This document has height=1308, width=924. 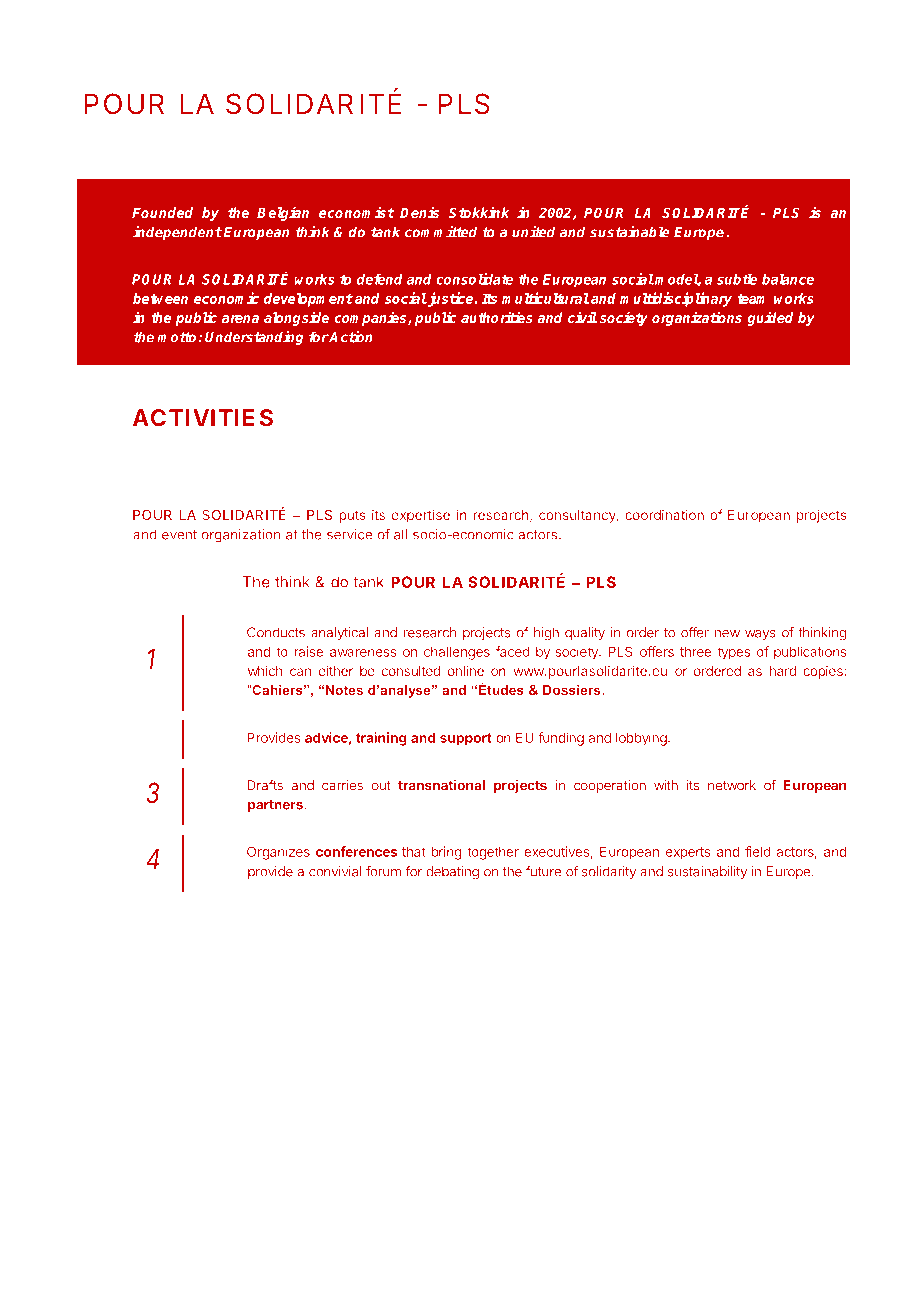 What do you see at coordinates (278, 853) in the document?
I see `Organizes` at bounding box center [278, 853].
